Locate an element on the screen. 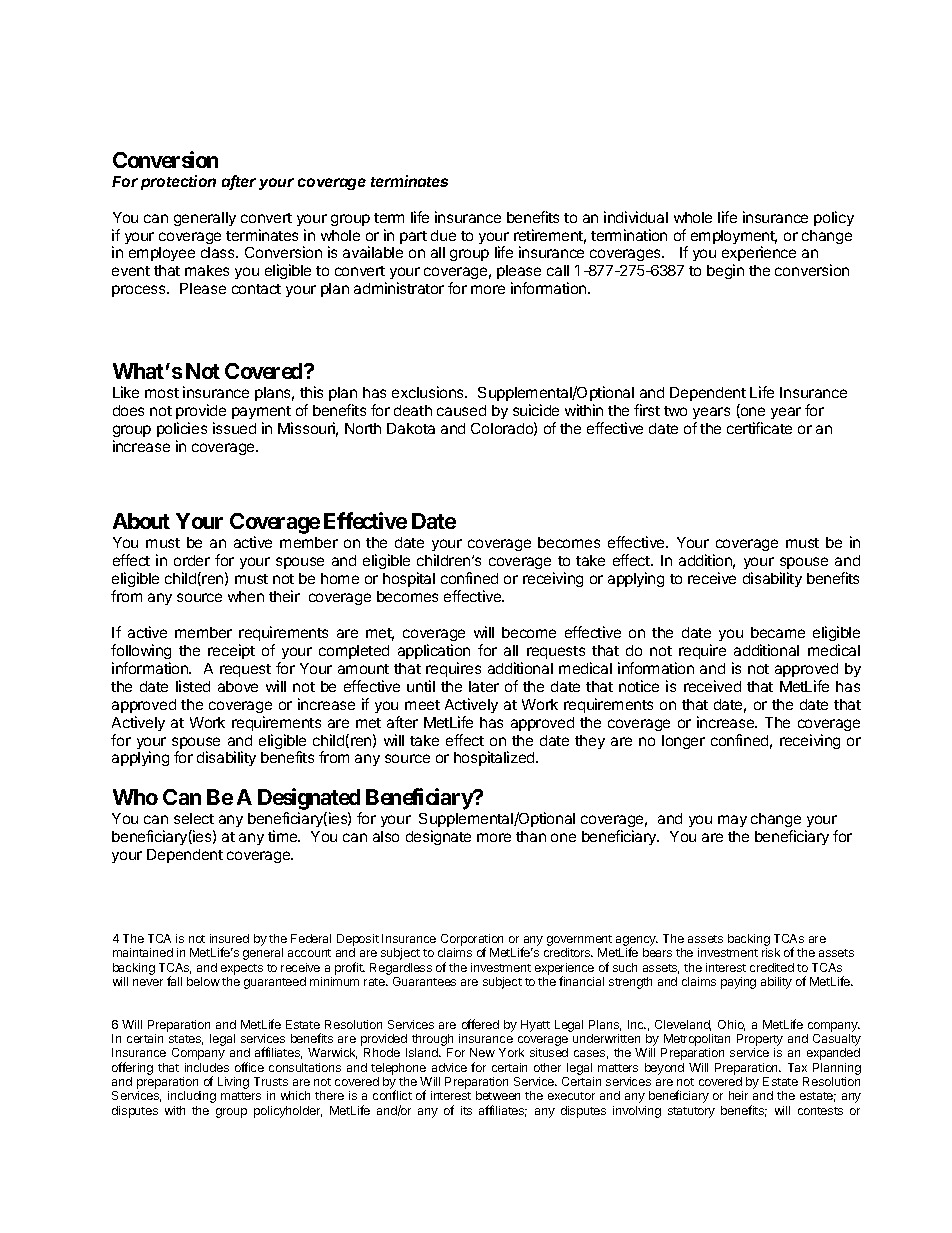 The height and width of the screenshot is (1233, 952). application is located at coordinates (434, 651).
